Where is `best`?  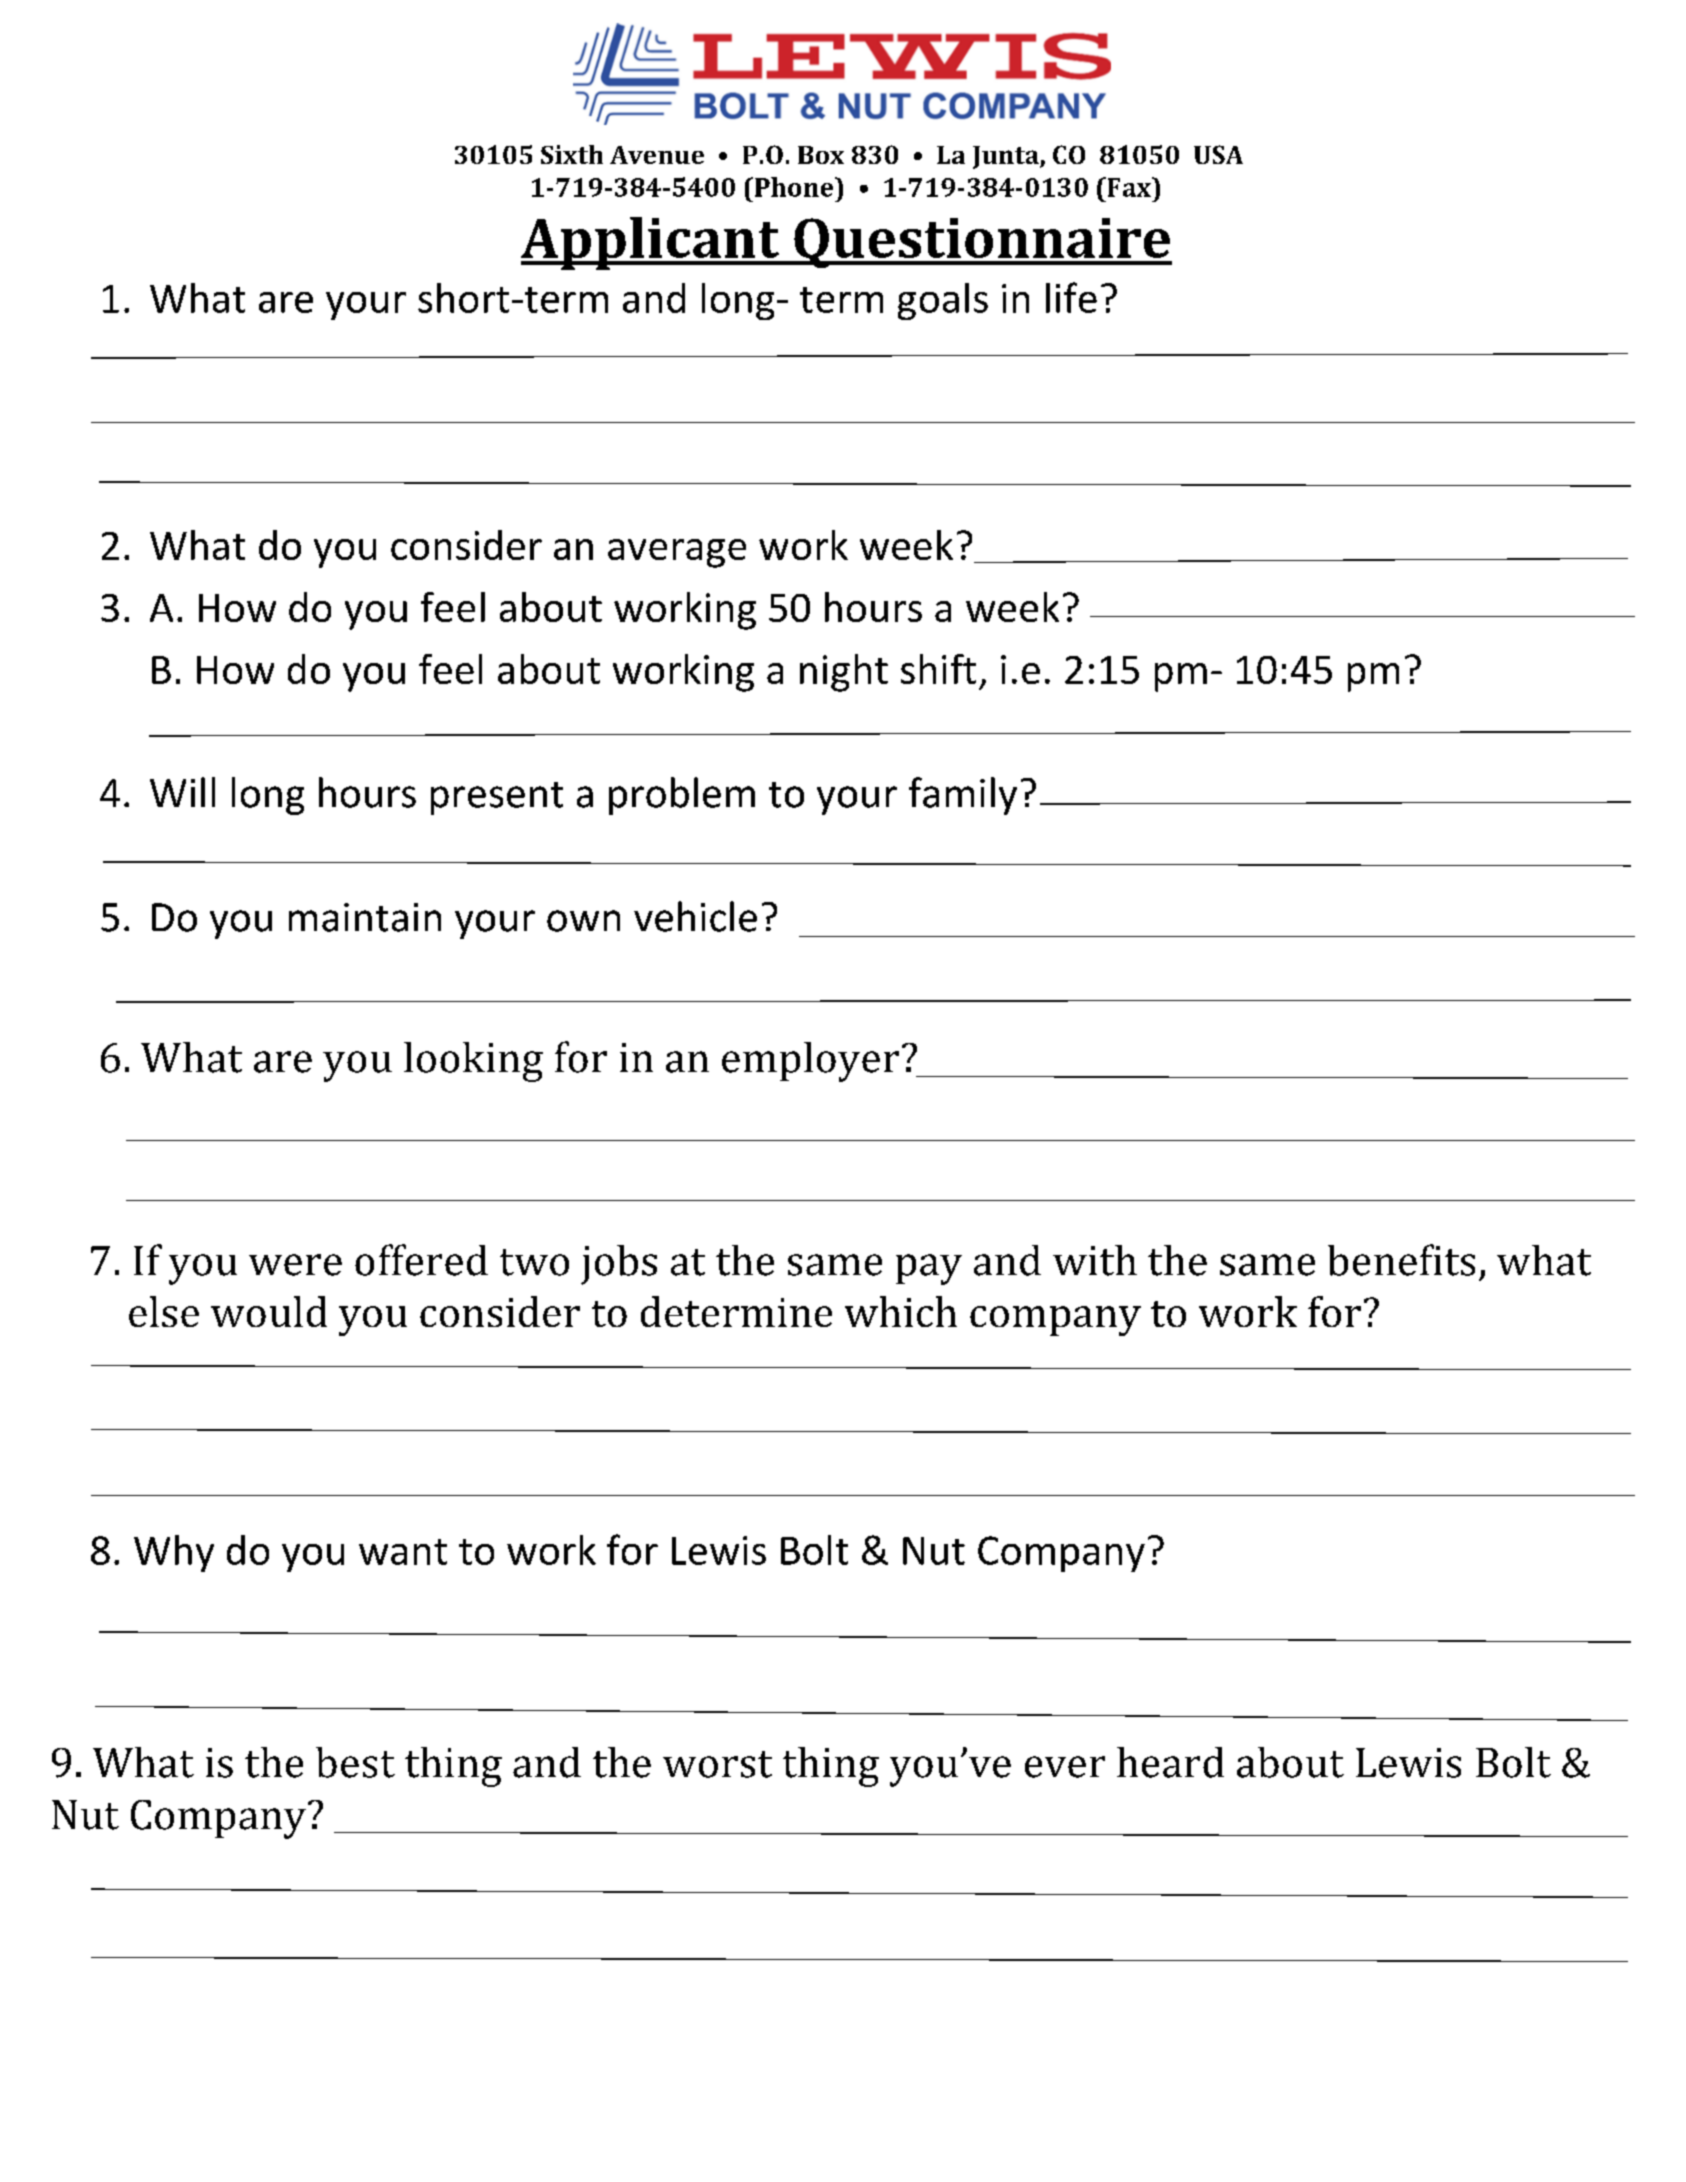
best is located at coordinates (355, 1762).
